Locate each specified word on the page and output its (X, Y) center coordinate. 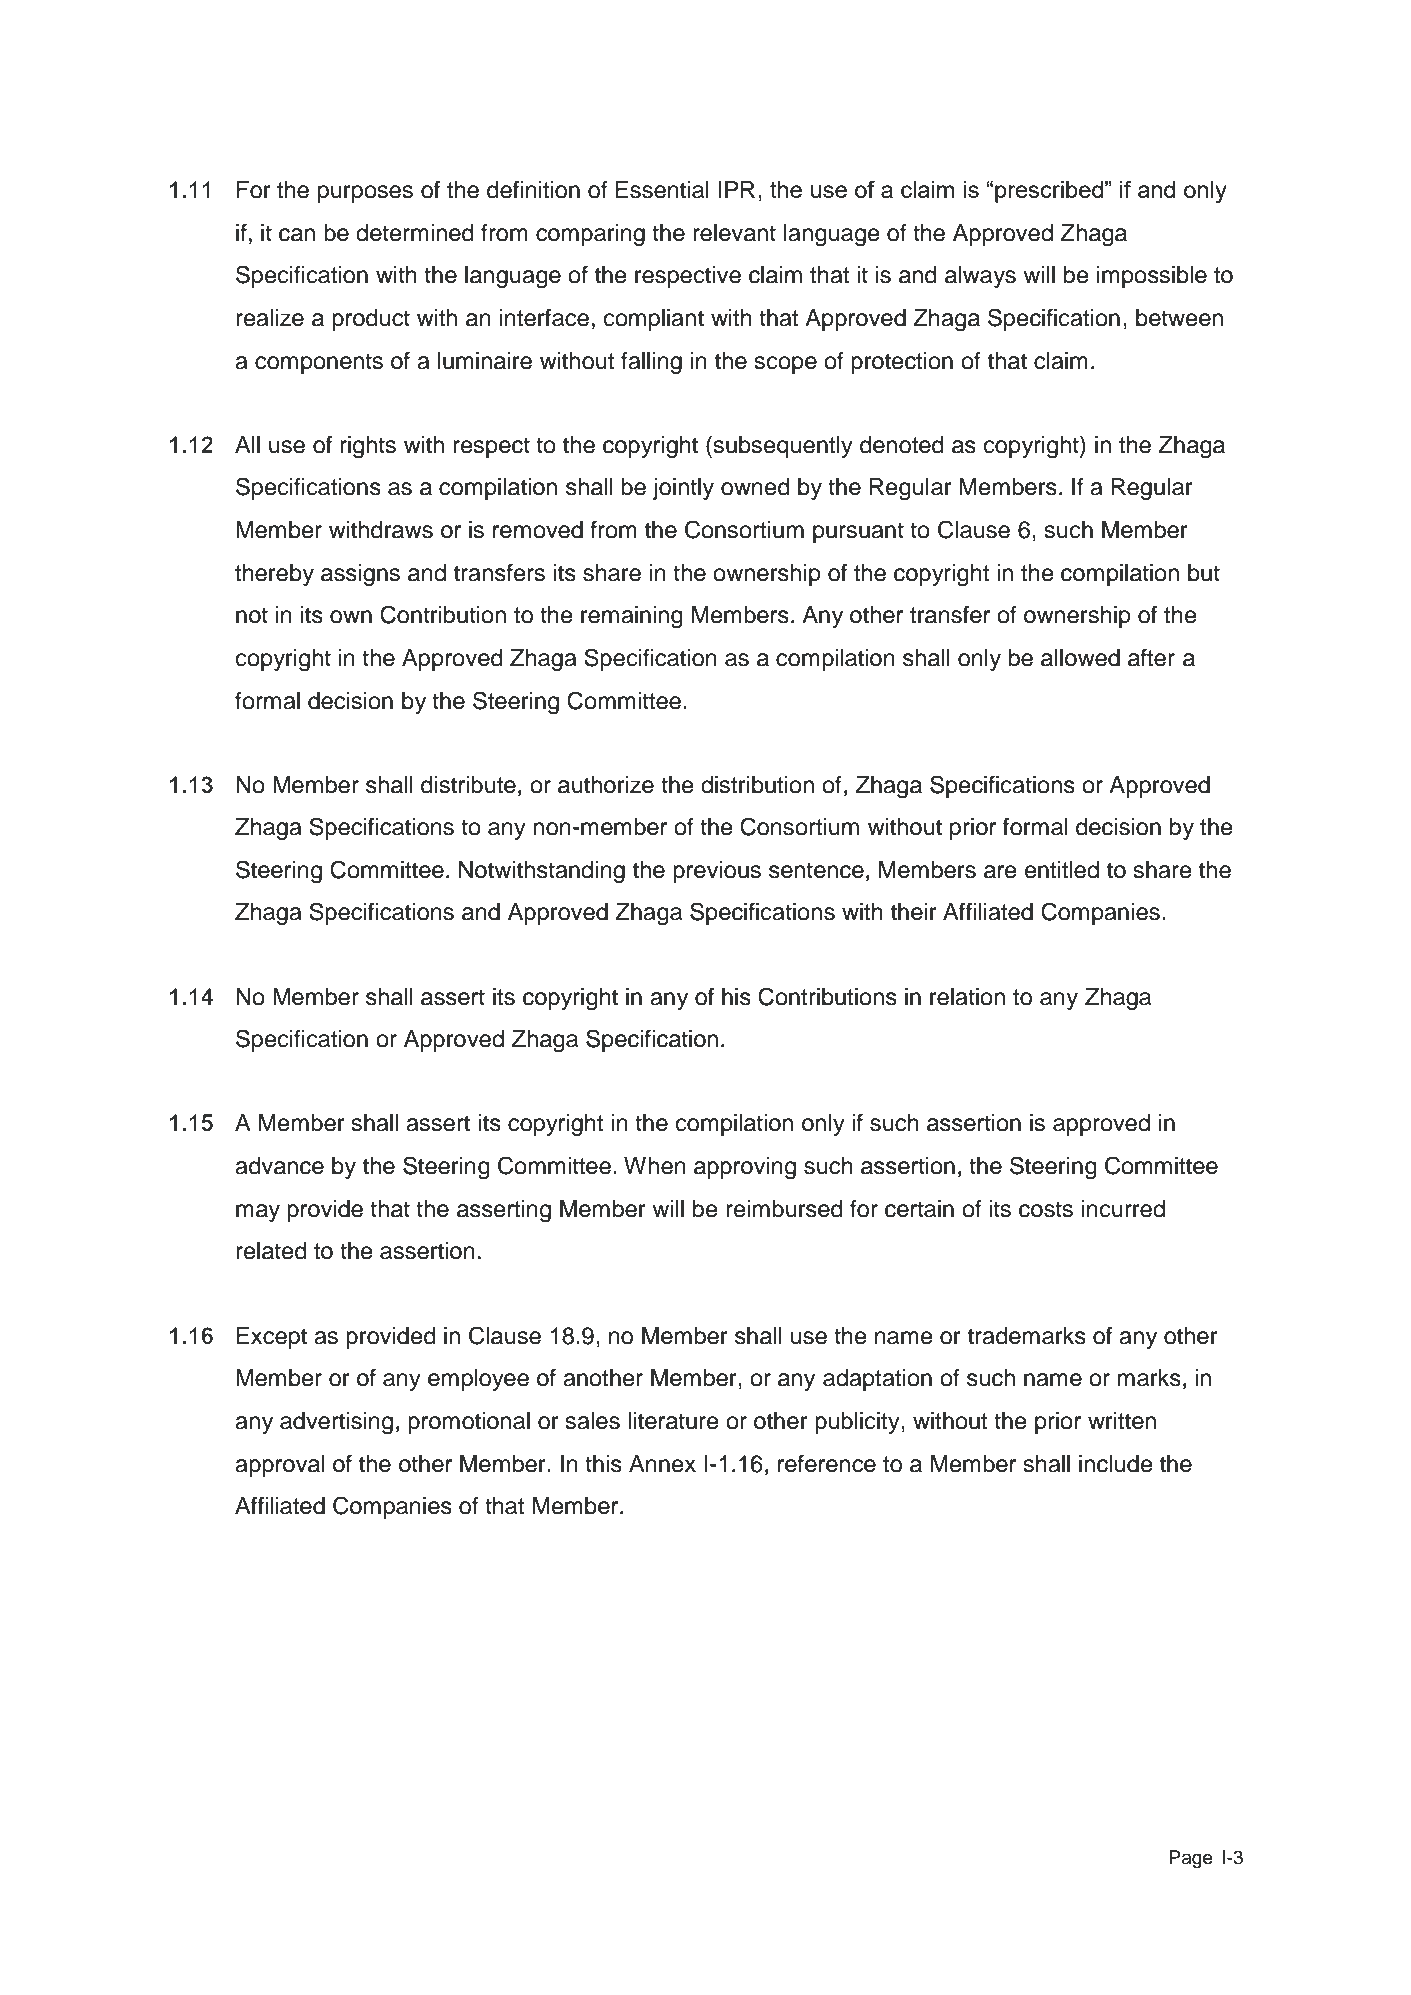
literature (673, 1421)
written (1122, 1421)
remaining (632, 617)
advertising (336, 1423)
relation (967, 997)
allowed (1080, 658)
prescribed (1049, 192)
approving (745, 1168)
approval (280, 1466)
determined (415, 233)
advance (279, 1166)
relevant (734, 233)
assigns (360, 575)
